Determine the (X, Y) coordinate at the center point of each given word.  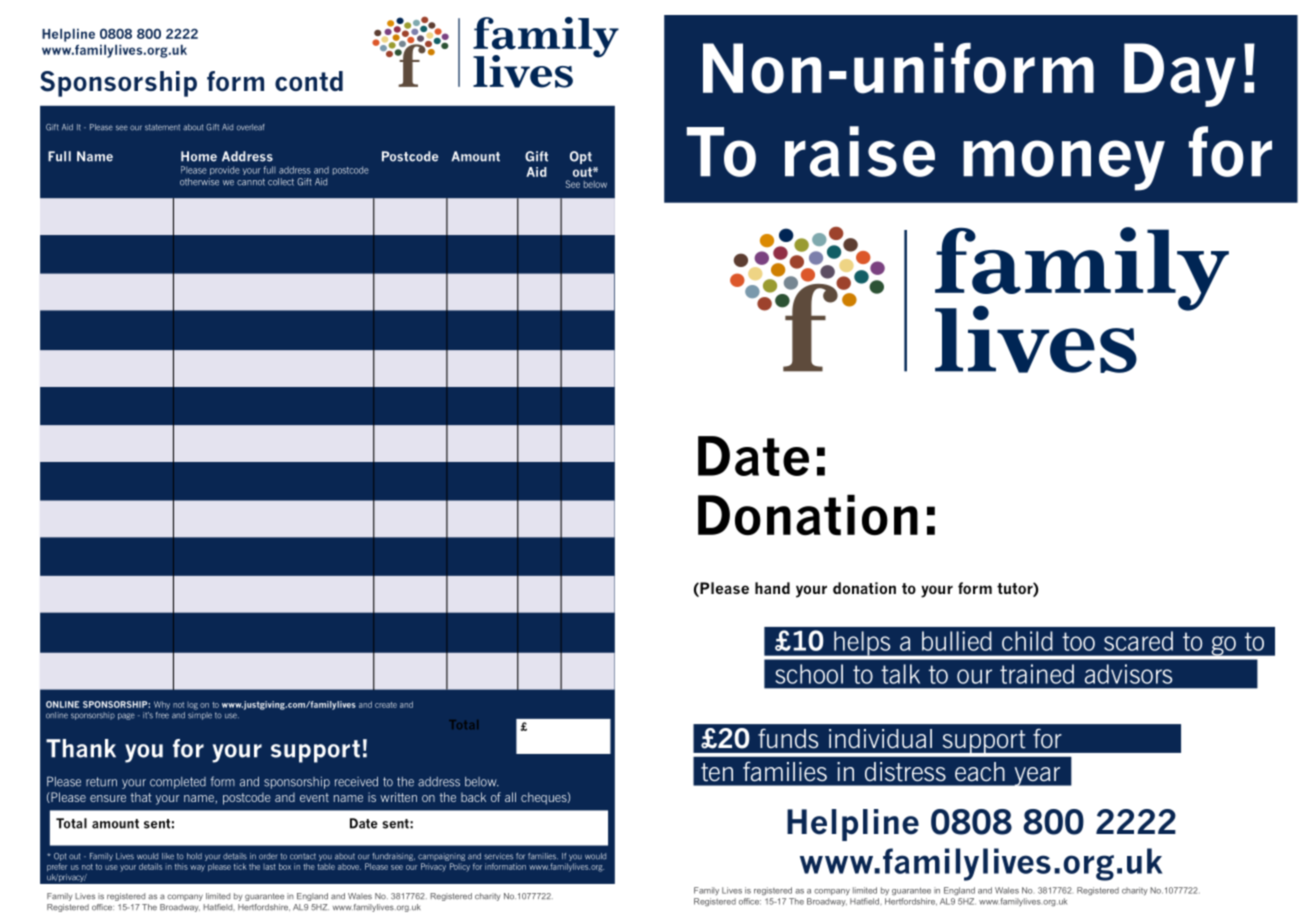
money (1064, 165)
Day (1180, 75)
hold (194, 856)
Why (162, 705)
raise (860, 151)
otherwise (199, 182)
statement (162, 127)
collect (281, 182)
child (1027, 641)
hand (772, 588)
